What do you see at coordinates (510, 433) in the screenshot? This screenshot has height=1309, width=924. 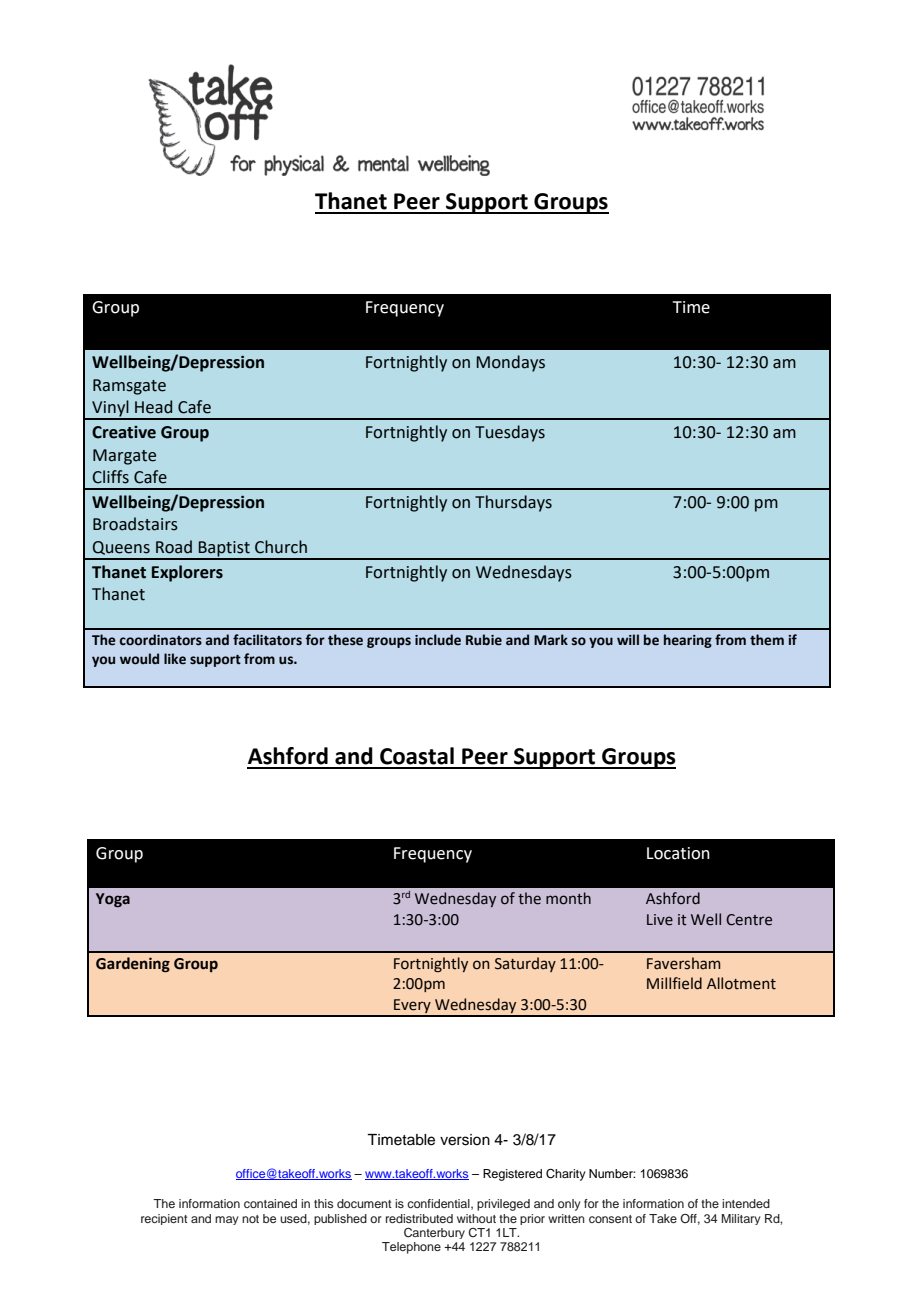 I see `Tuesdays` at bounding box center [510, 433].
